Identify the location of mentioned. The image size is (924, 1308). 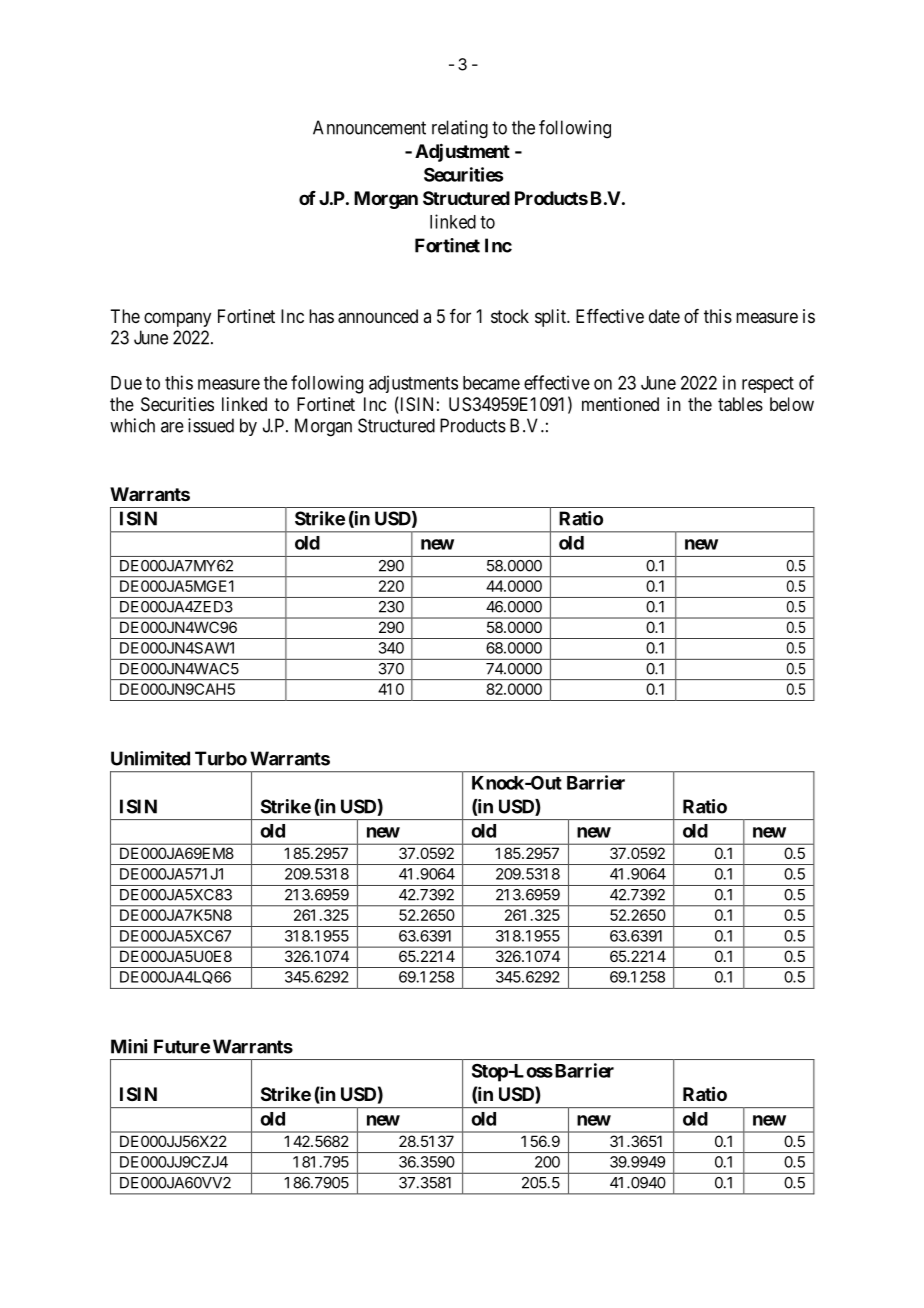
(620, 404).
